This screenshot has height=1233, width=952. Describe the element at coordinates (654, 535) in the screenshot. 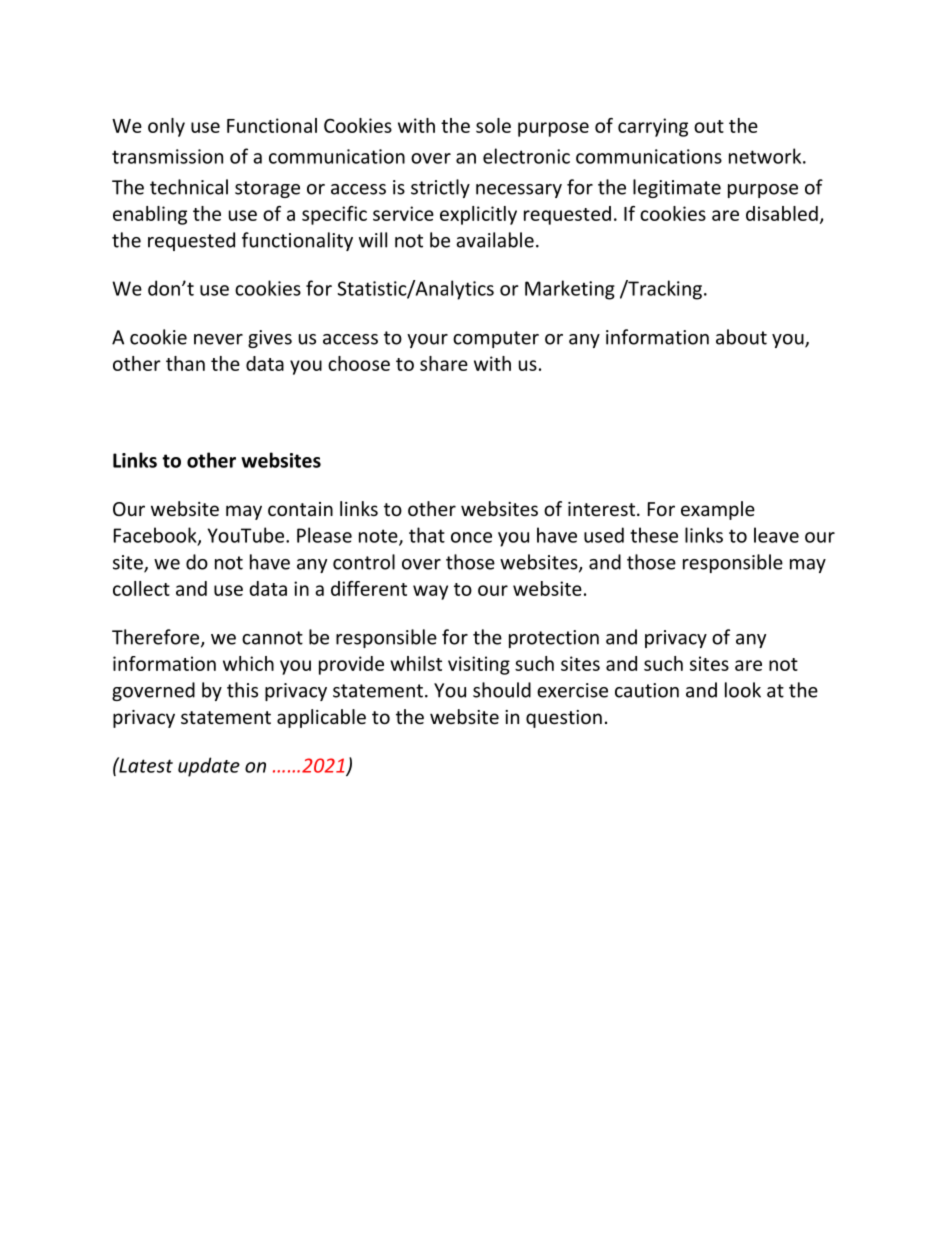

I see `these` at that location.
